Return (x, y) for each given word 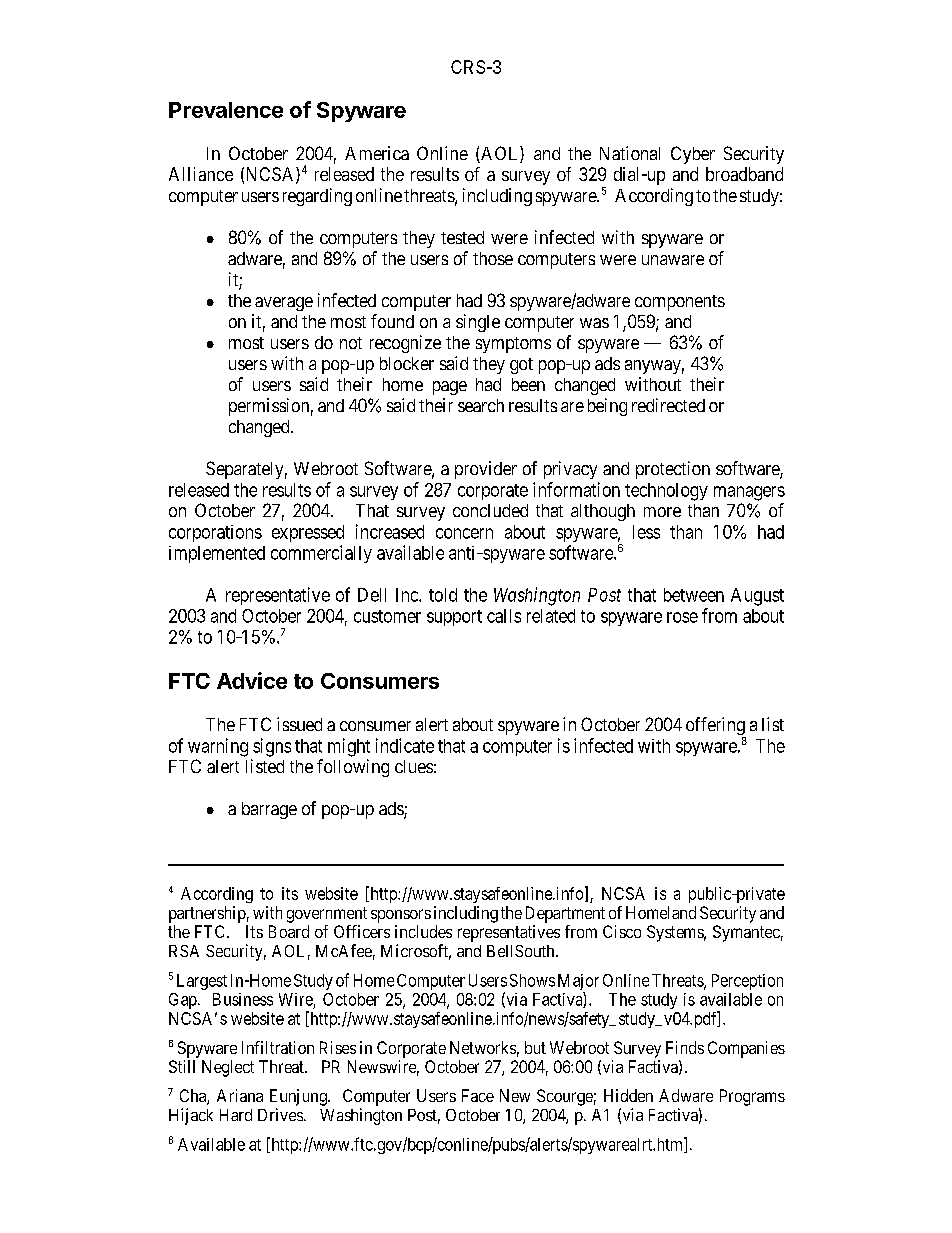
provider (486, 470)
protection (673, 470)
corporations (215, 533)
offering (716, 727)
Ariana (240, 1095)
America (377, 153)
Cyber (693, 155)
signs (272, 747)
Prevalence (226, 110)
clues (414, 766)
